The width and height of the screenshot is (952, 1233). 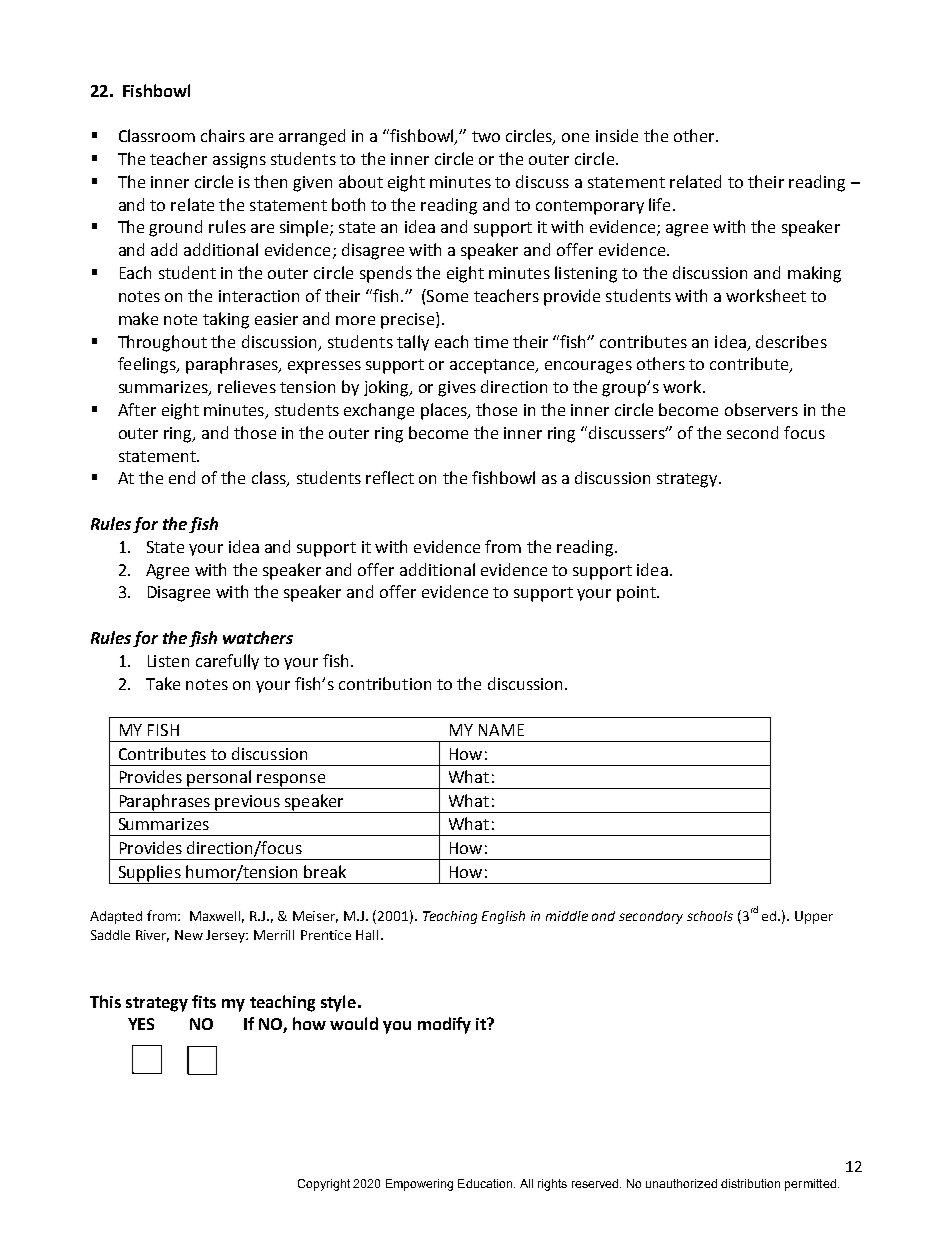 I want to click on previous, so click(x=248, y=804).
